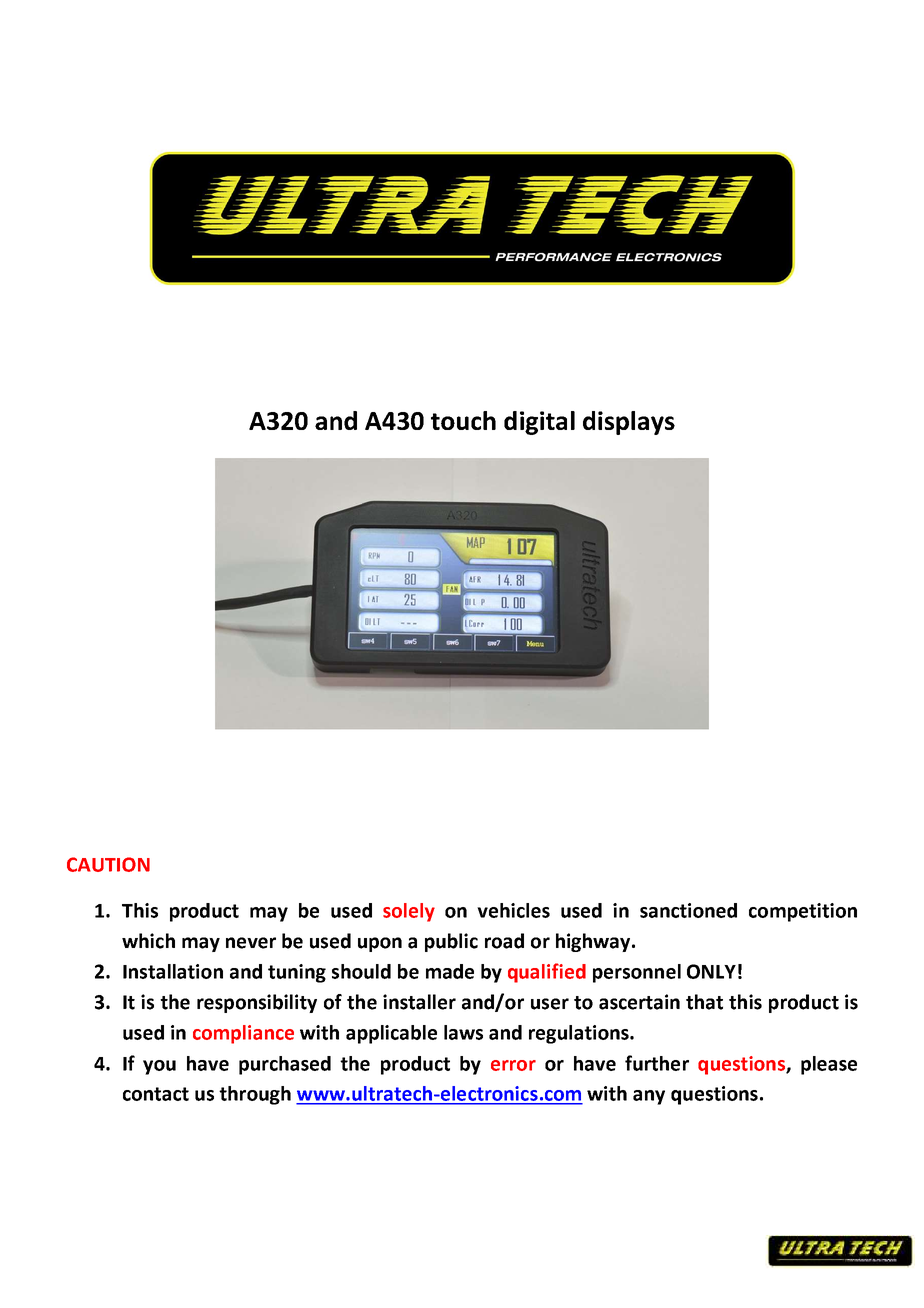 This screenshot has height=1308, width=924. I want to click on touch, so click(463, 420).
